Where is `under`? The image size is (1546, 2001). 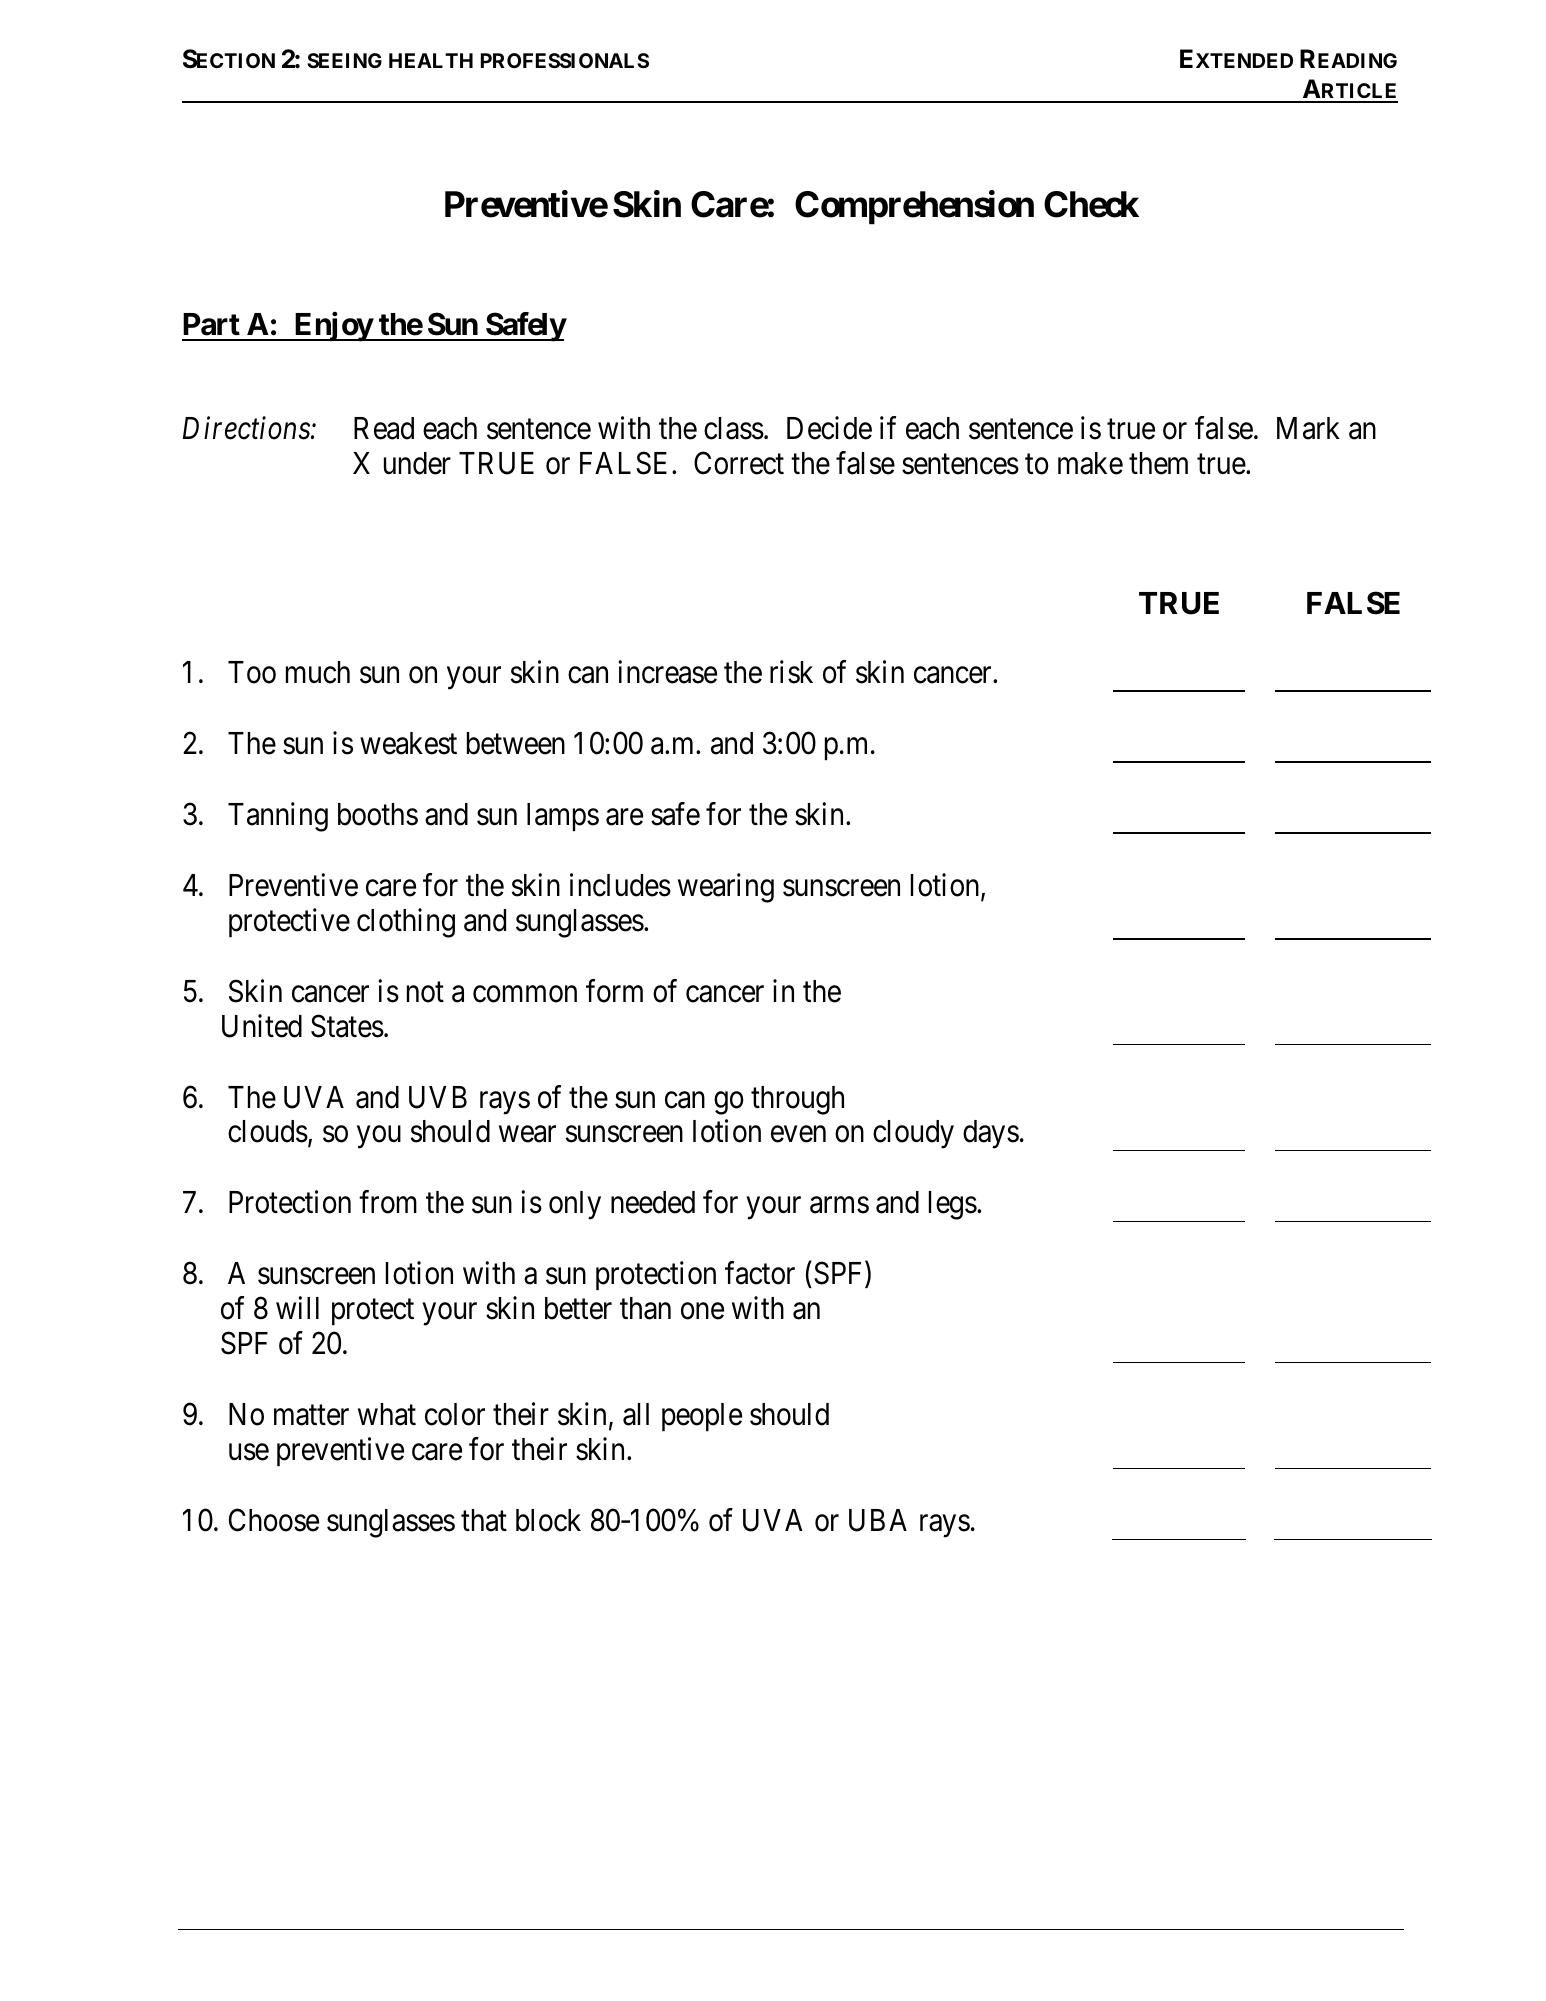 under is located at coordinates (417, 463).
